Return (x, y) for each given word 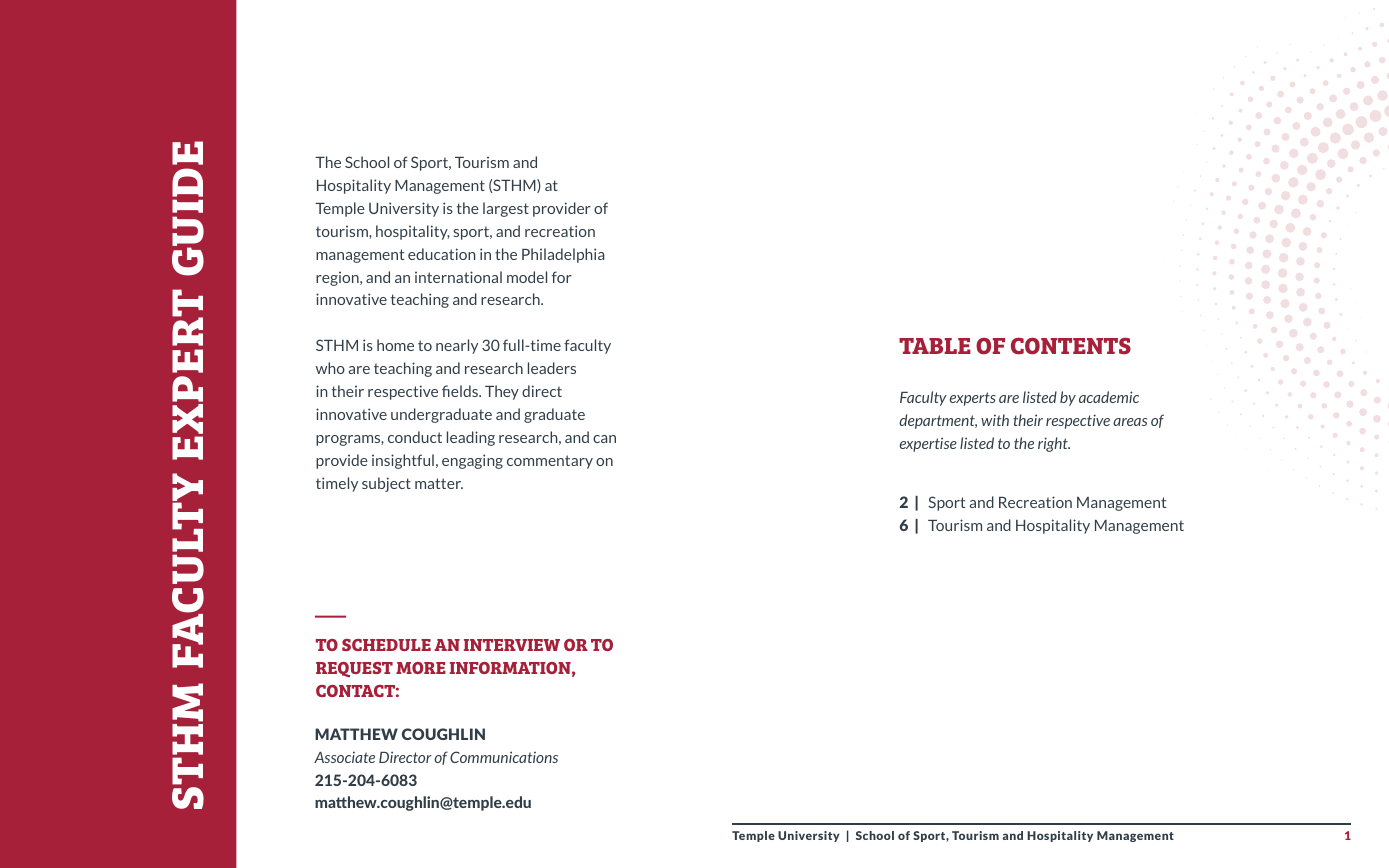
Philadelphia (563, 255)
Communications (504, 757)
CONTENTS (1071, 346)
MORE (421, 668)
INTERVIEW (512, 645)
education (442, 254)
